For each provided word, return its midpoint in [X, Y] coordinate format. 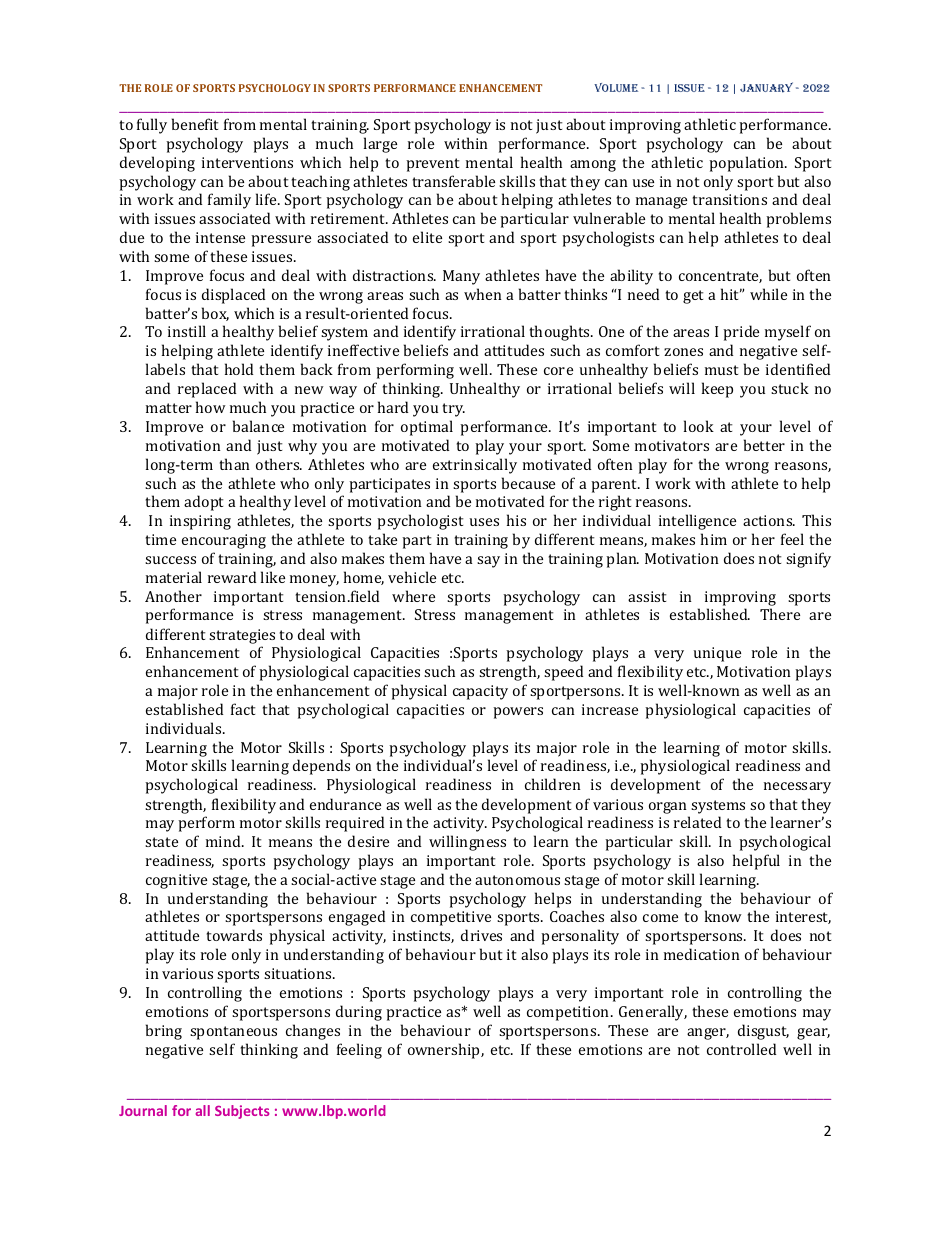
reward [232, 577]
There [780, 614]
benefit [195, 124]
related [697, 822]
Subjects [242, 1112]
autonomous [517, 880]
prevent [432, 165]
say [488, 562]
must [721, 370]
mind [224, 841]
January [766, 87]
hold [239, 369]
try [454, 410]
